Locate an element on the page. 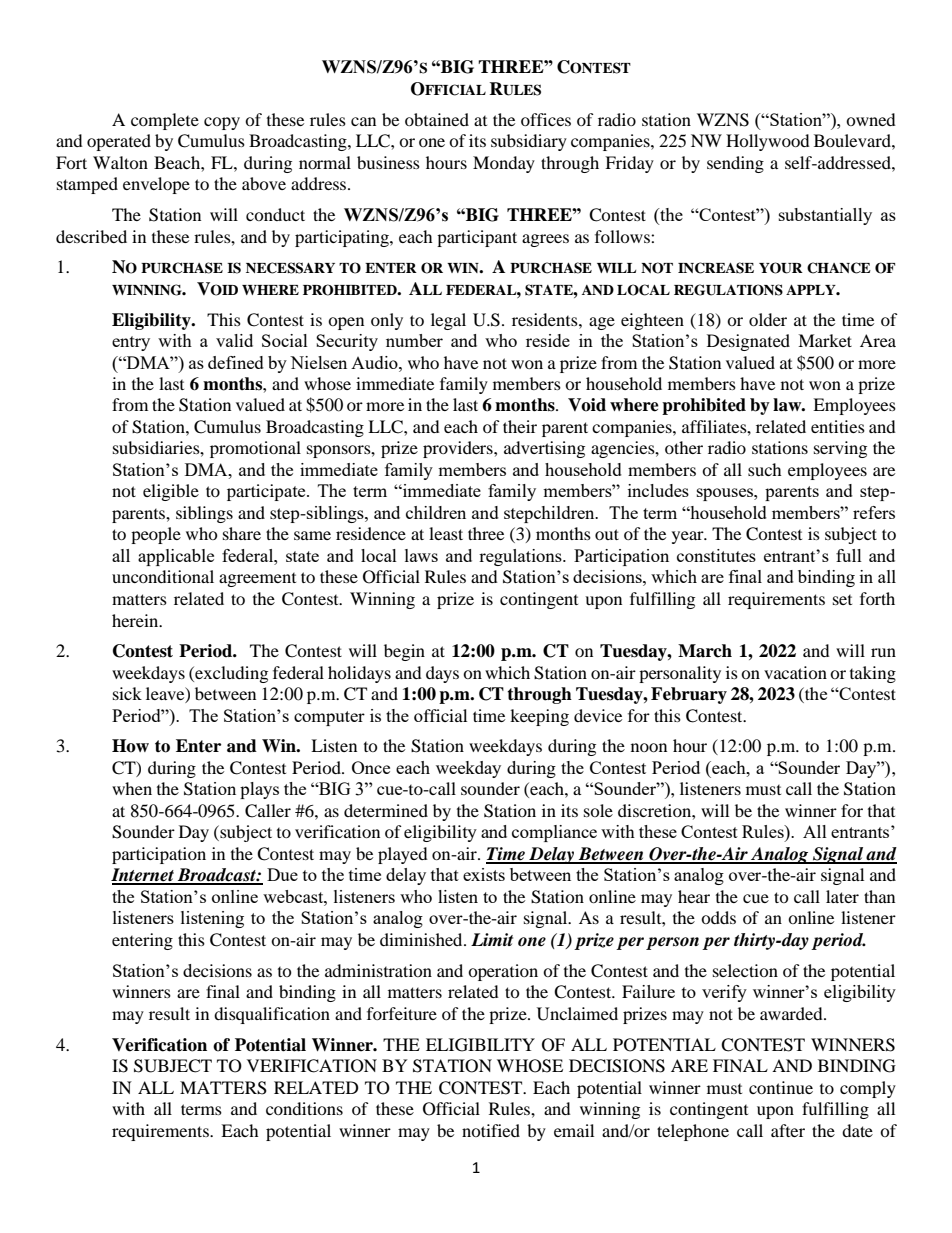 This image has height=1233, width=952. herein is located at coordinates (136, 620).
